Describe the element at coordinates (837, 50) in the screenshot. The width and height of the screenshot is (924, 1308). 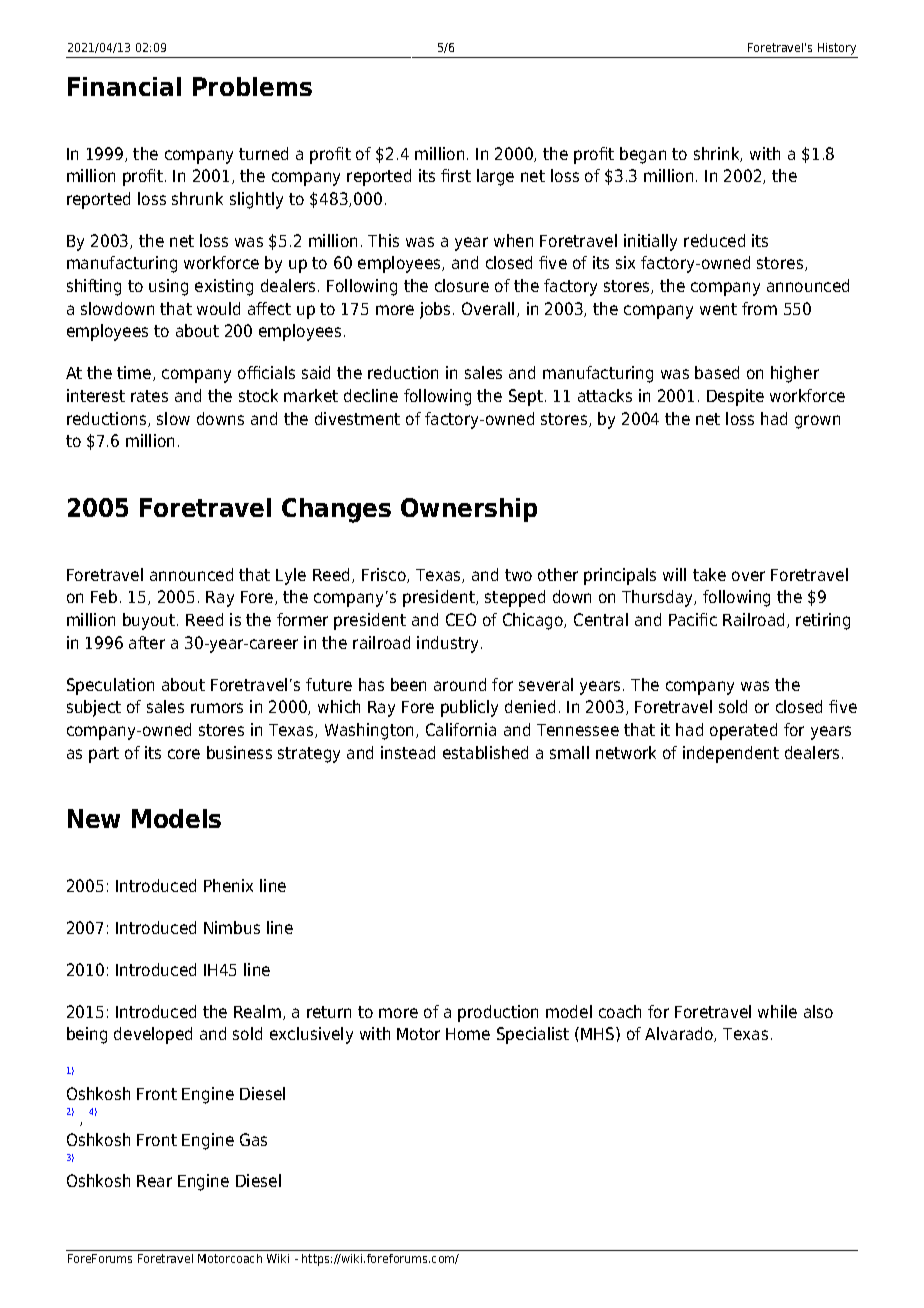
I see `History` at that location.
